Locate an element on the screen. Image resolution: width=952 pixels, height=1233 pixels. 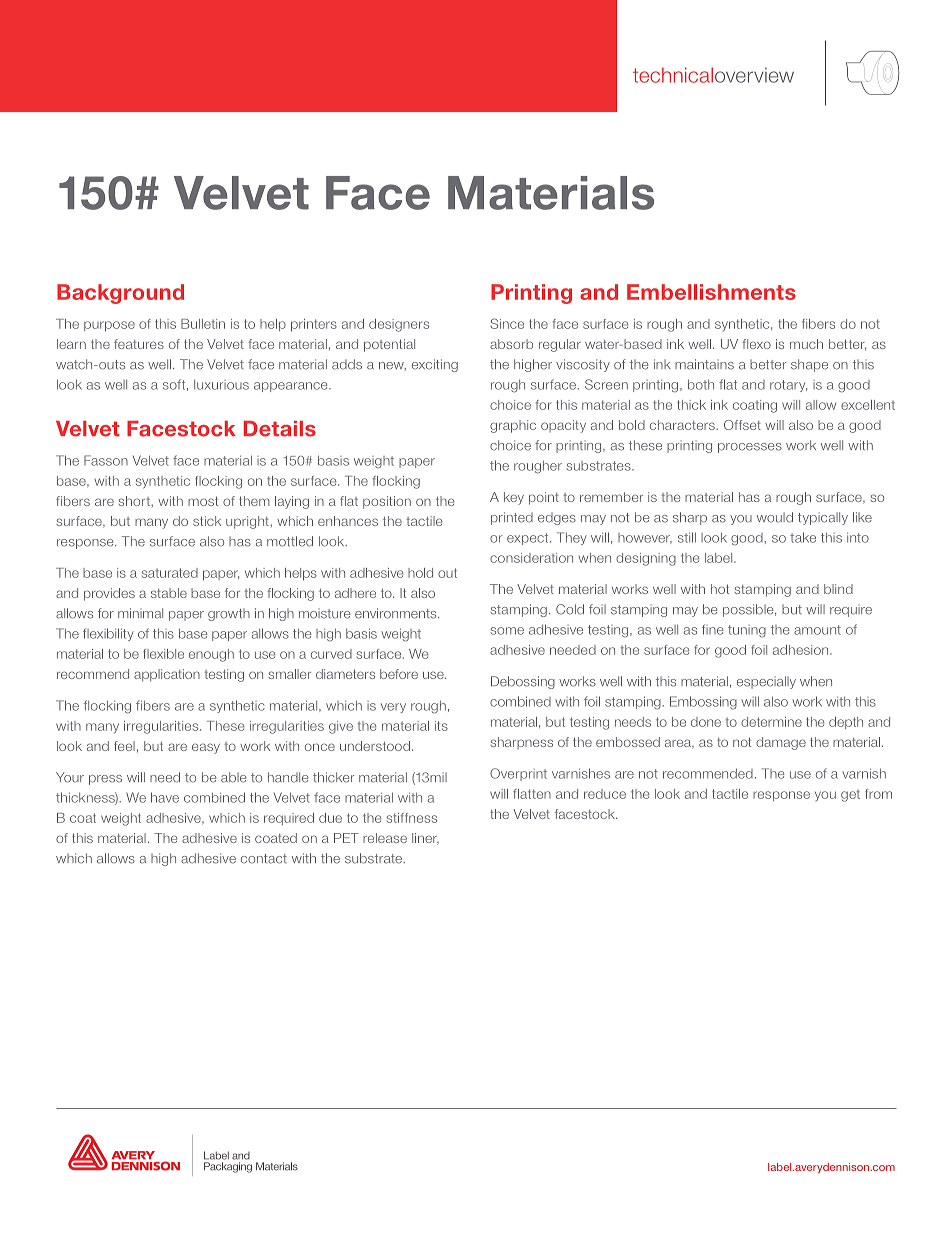
get is located at coordinates (850, 796).
